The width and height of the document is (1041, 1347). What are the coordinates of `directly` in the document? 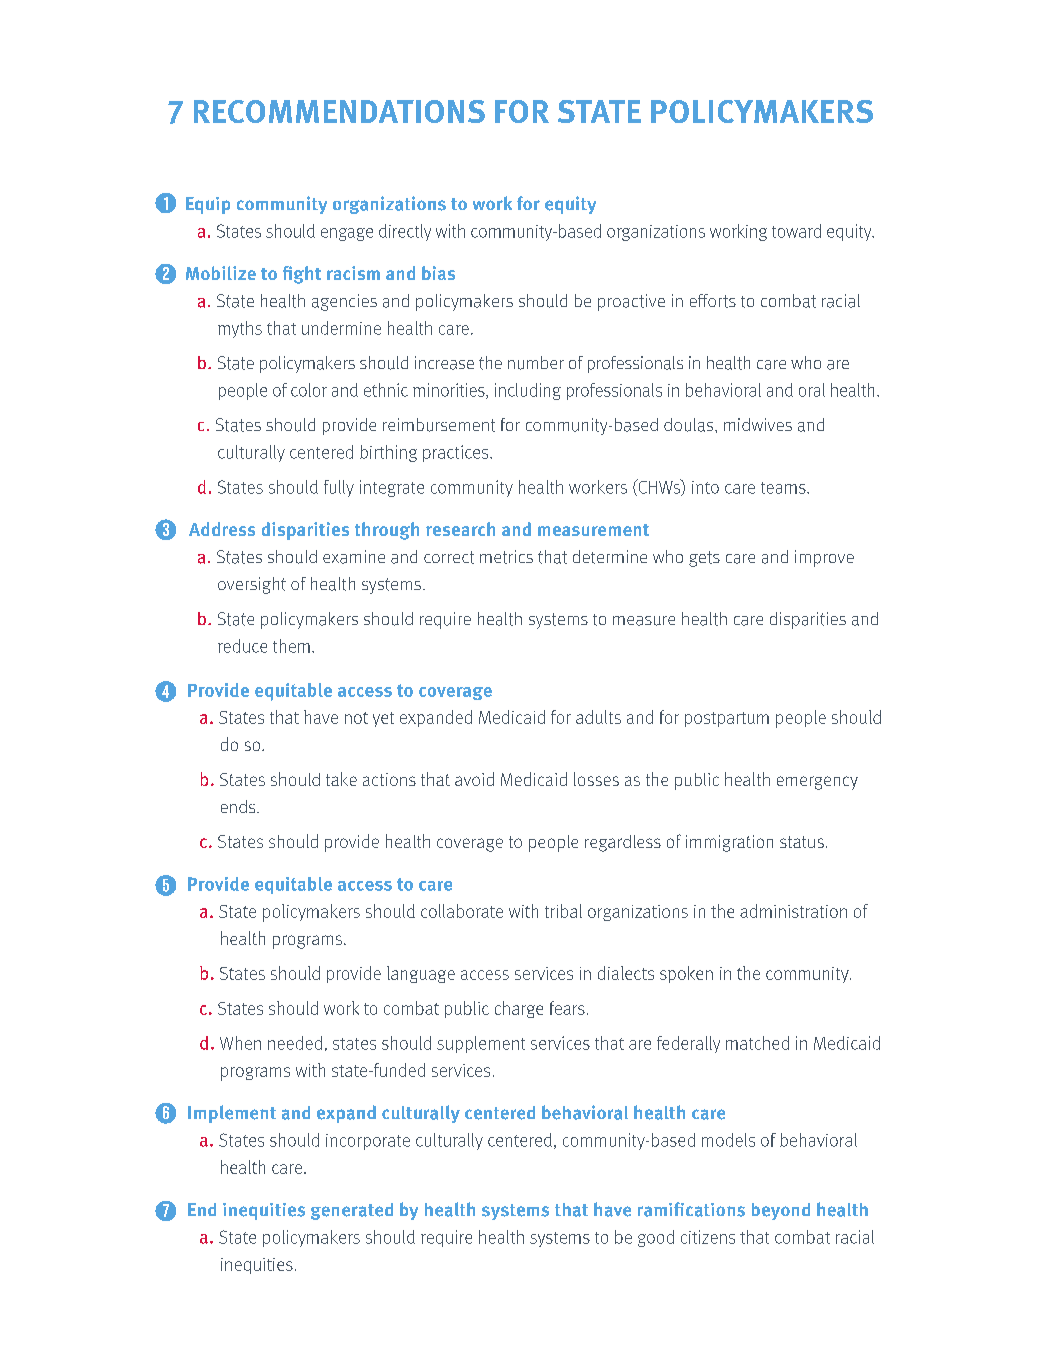 It's located at (405, 232).
